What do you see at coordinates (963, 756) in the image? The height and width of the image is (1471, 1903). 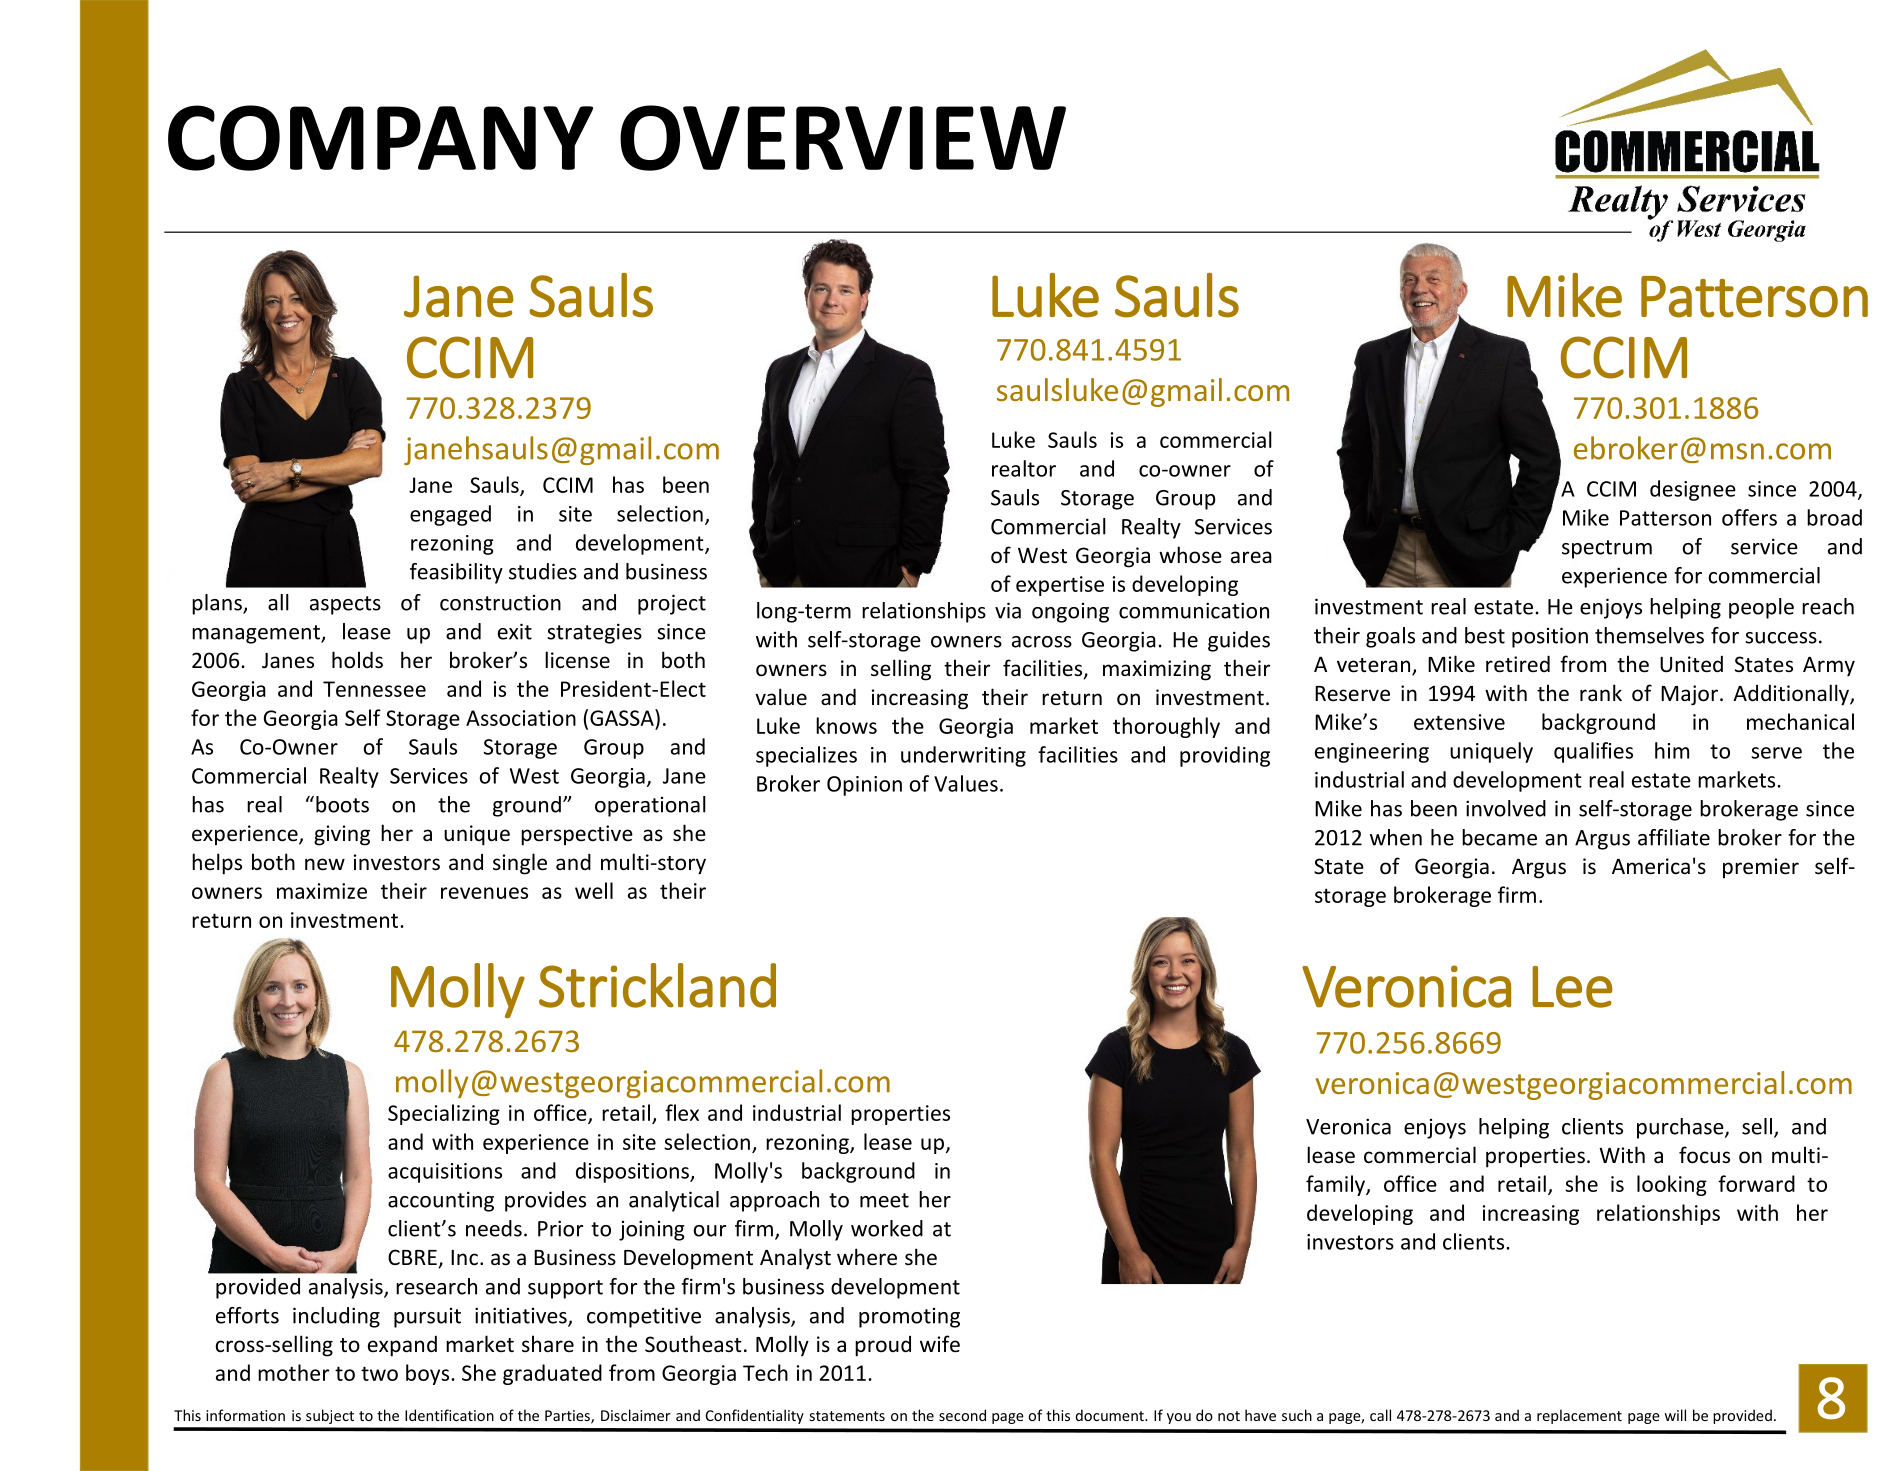 I see `underwriting` at bounding box center [963, 756].
